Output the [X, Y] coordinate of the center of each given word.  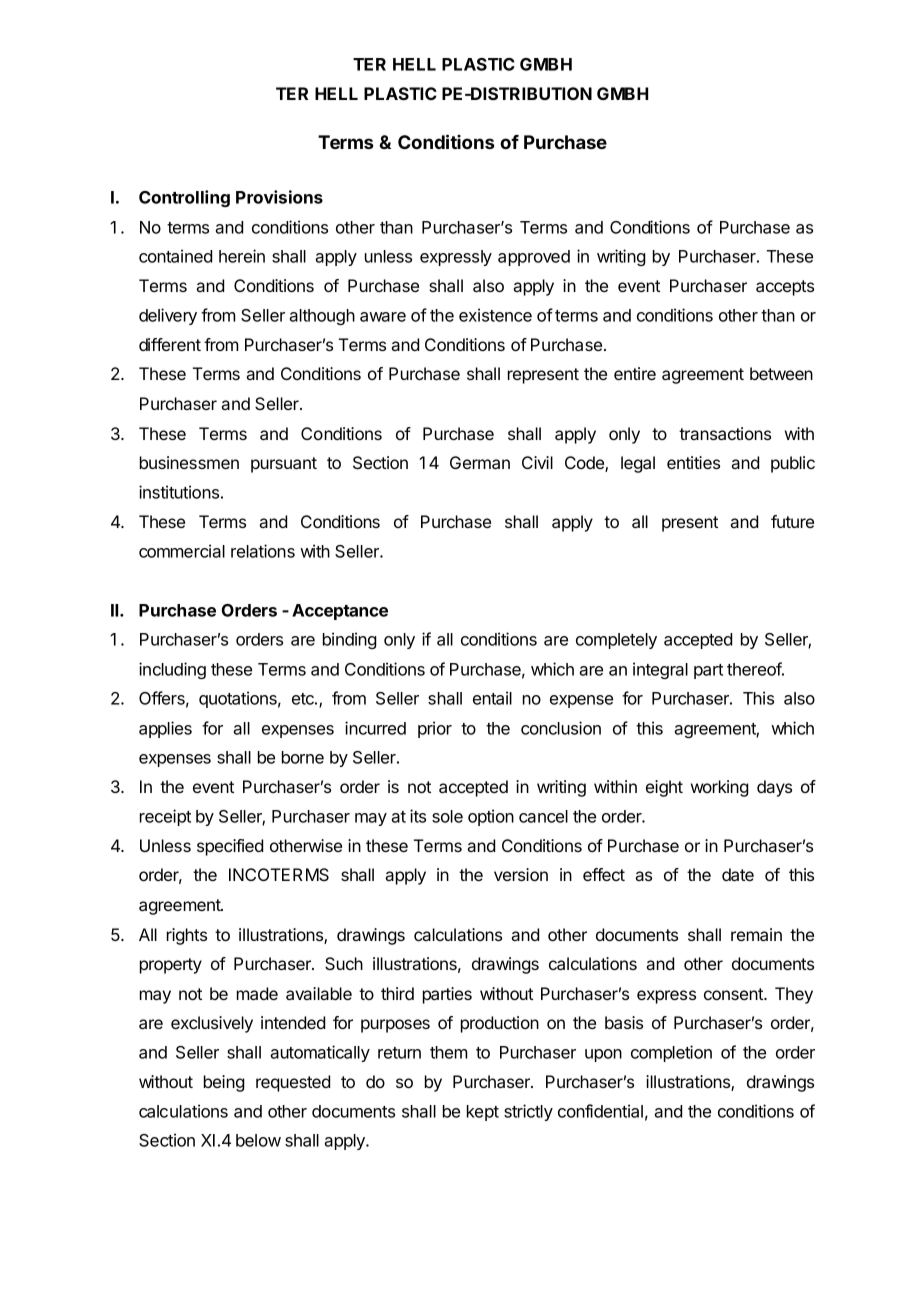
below [258, 1140]
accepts [785, 288]
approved [534, 258]
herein [242, 256]
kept [483, 1113]
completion [671, 1053]
